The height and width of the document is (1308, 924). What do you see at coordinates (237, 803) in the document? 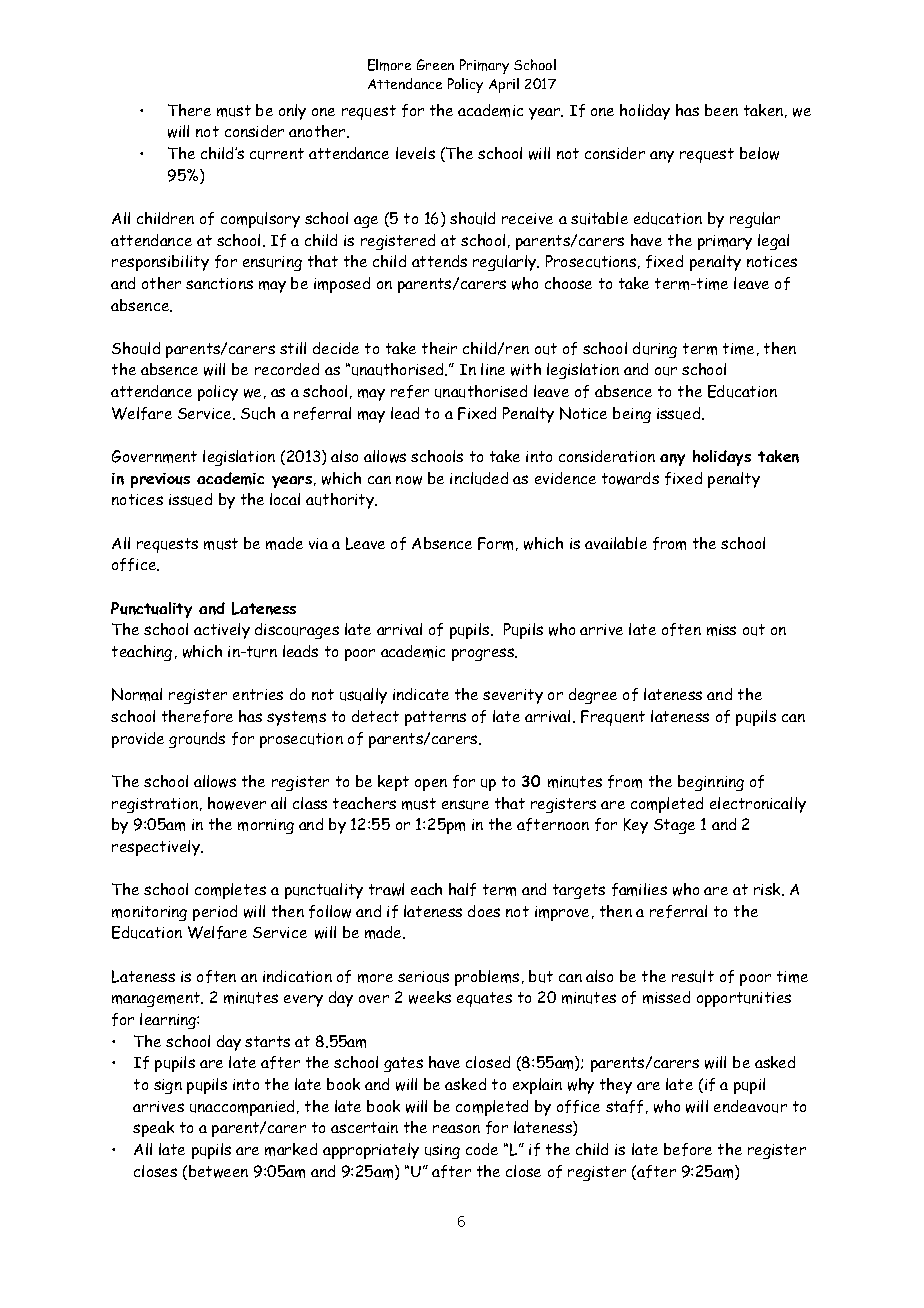
I see `however` at bounding box center [237, 803].
